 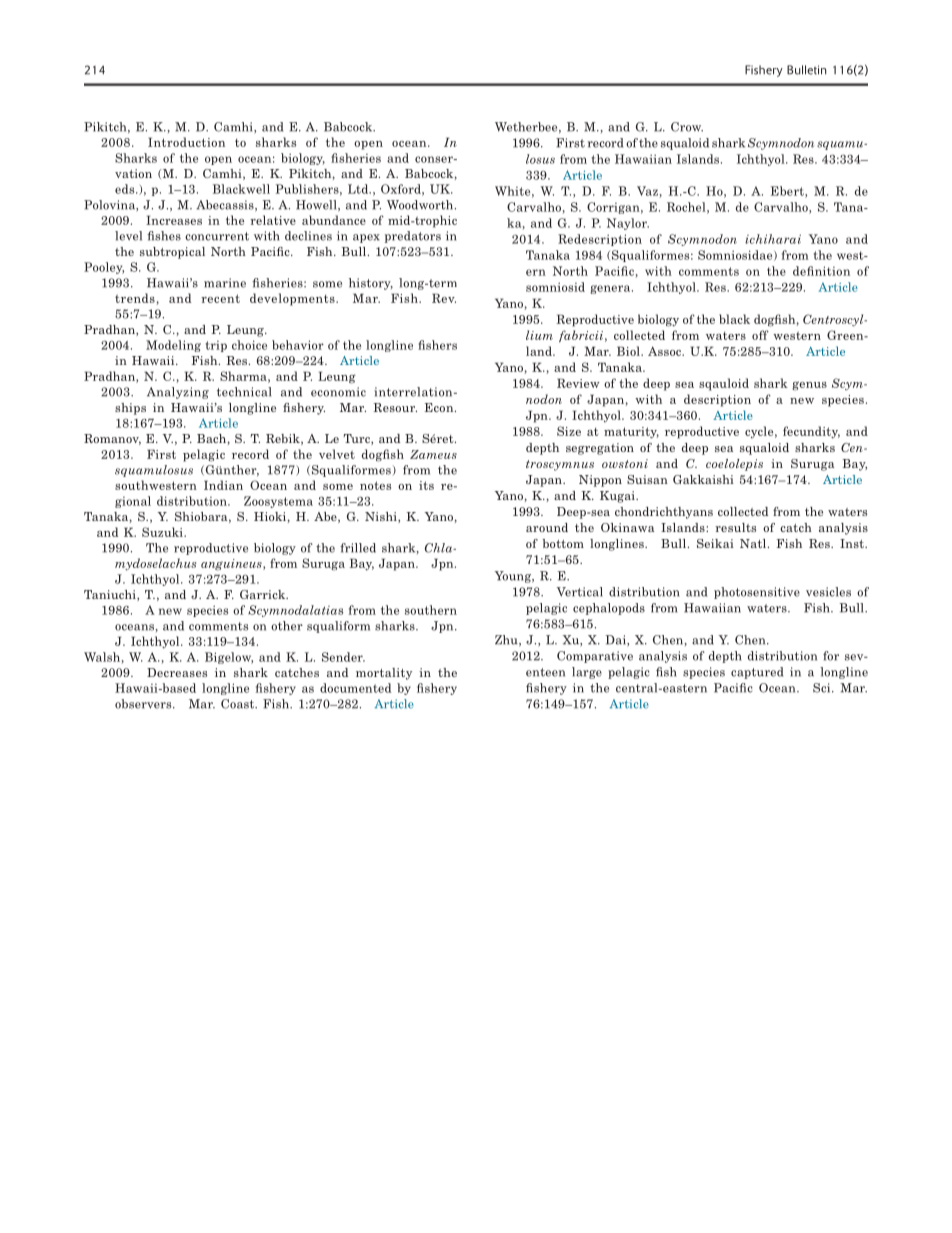 I want to click on mortality, so click(x=384, y=674).
